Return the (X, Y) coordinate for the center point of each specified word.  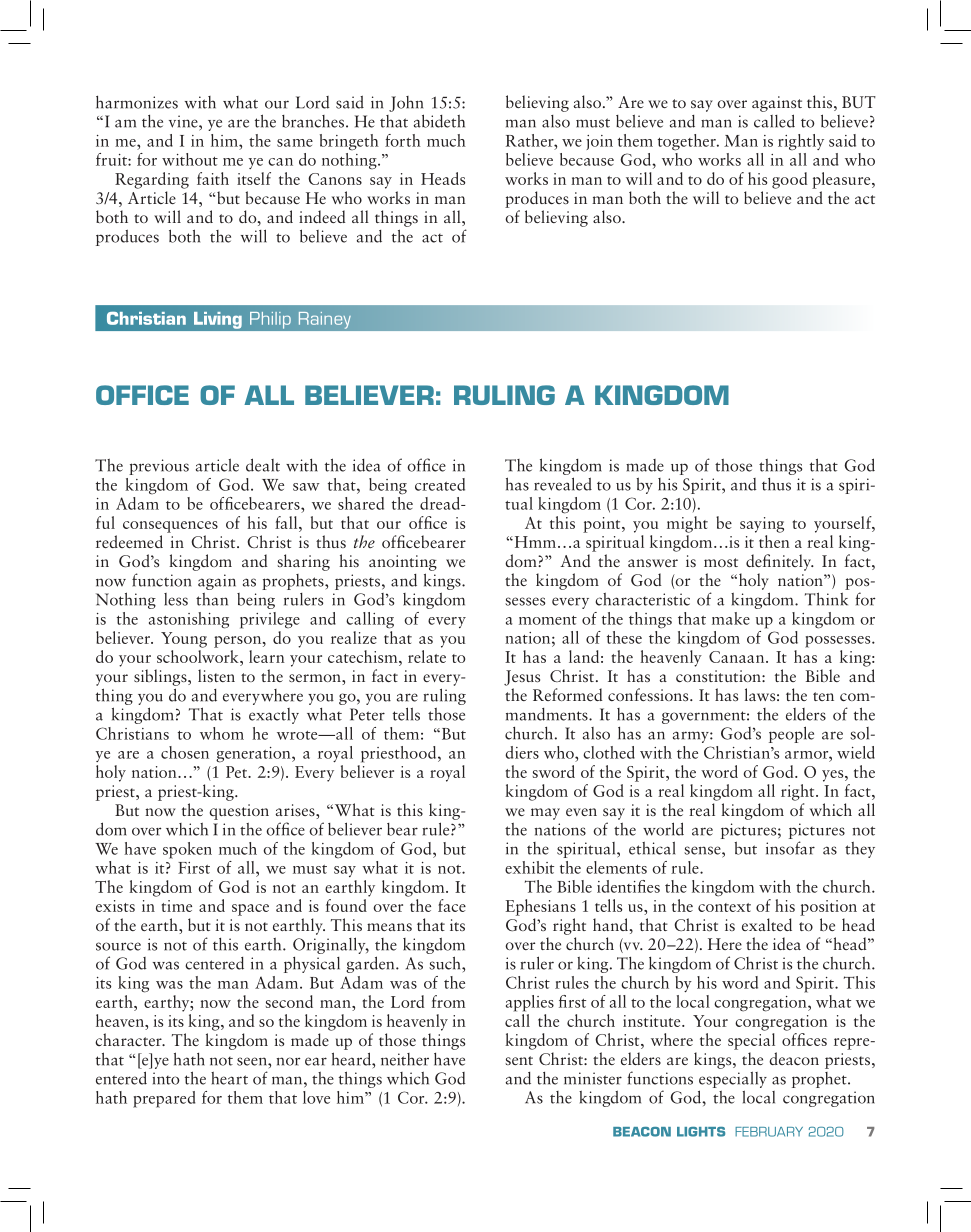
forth (403, 140)
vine (184, 121)
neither (405, 1059)
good (789, 180)
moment (548, 620)
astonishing (189, 620)
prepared (164, 1099)
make (731, 618)
